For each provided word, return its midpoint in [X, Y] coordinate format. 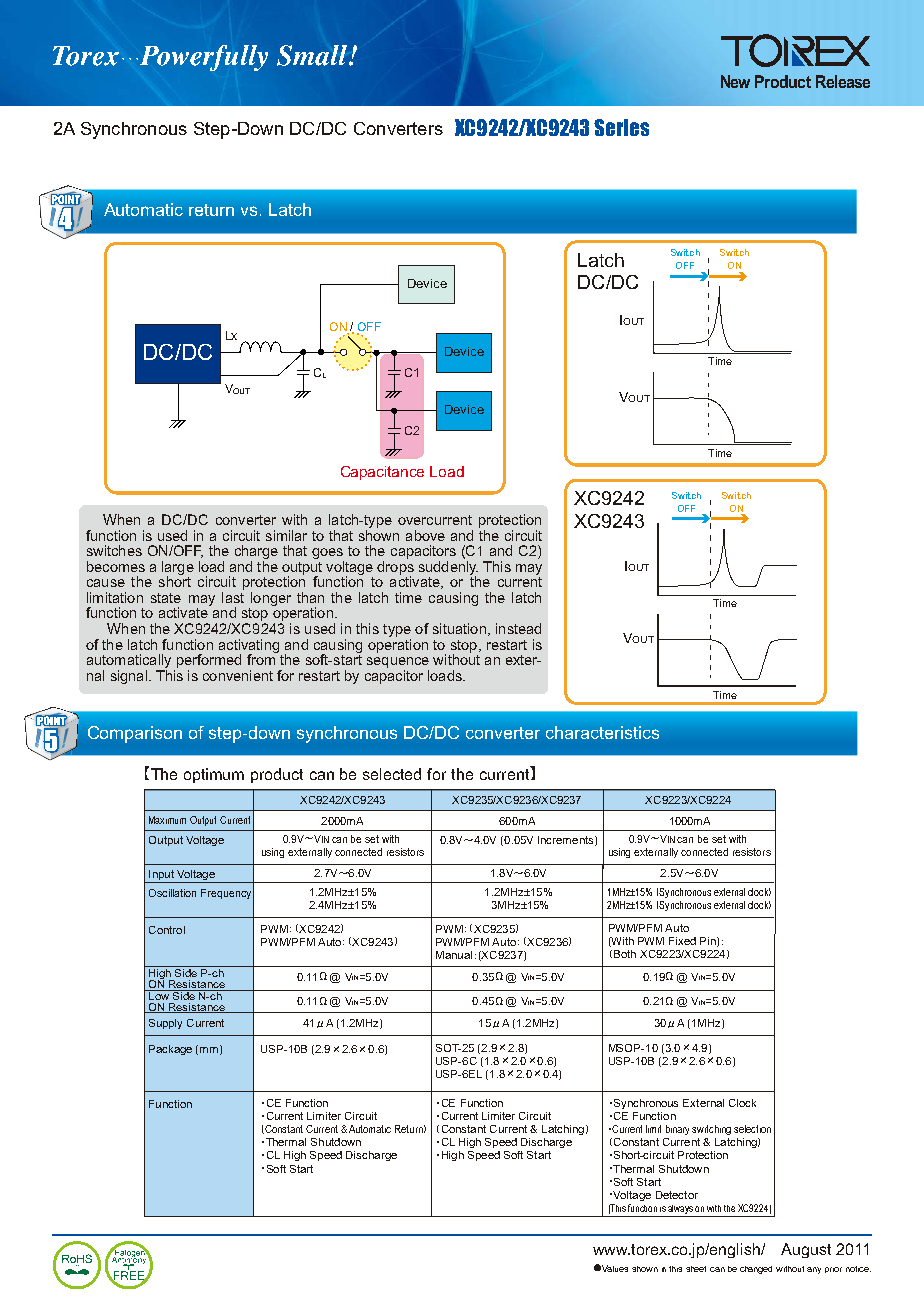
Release [843, 81]
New [735, 81]
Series [621, 127]
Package [170, 1050]
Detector [677, 1195]
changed [756, 1270]
